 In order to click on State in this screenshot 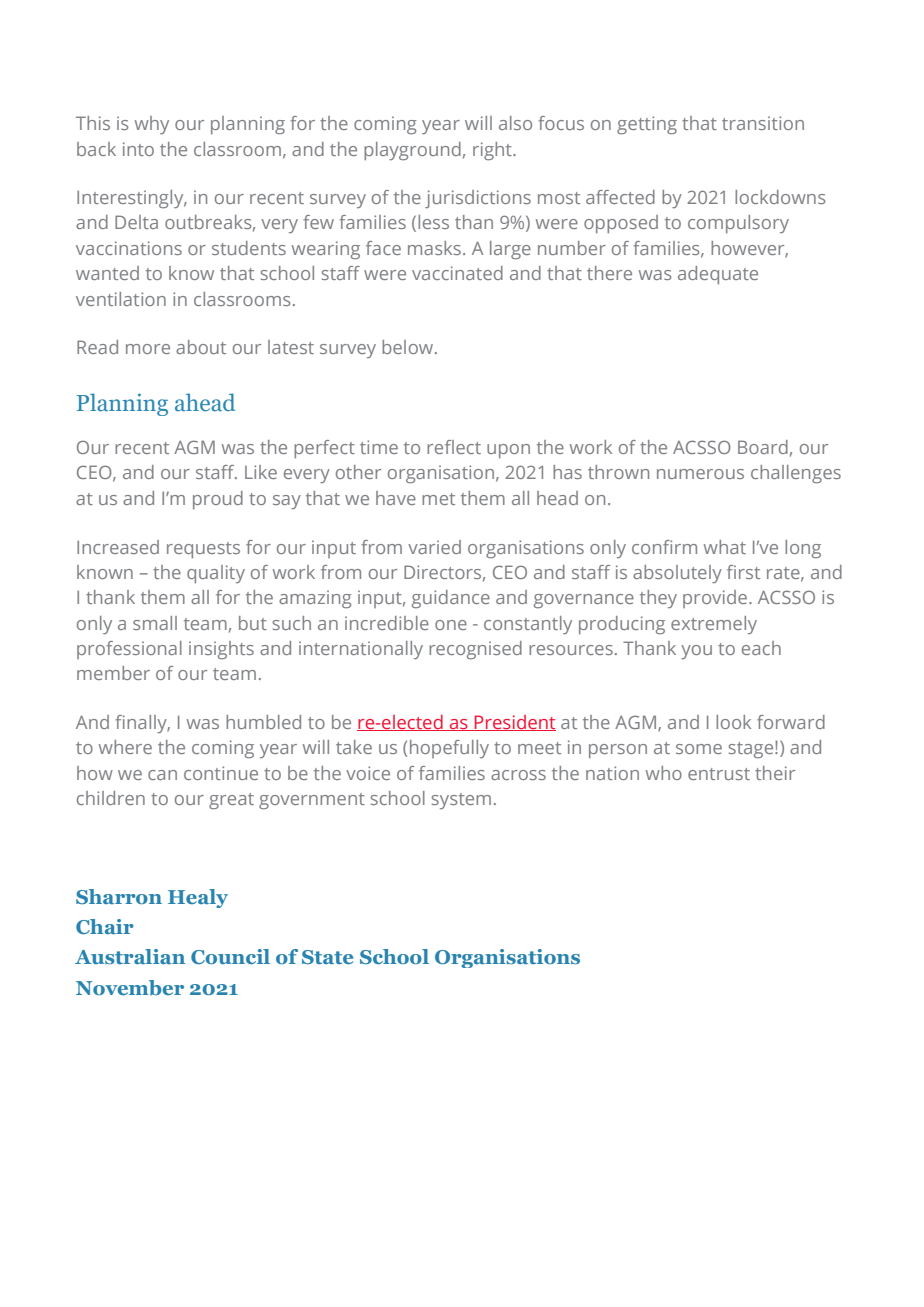, I will do `click(327, 957)`.
